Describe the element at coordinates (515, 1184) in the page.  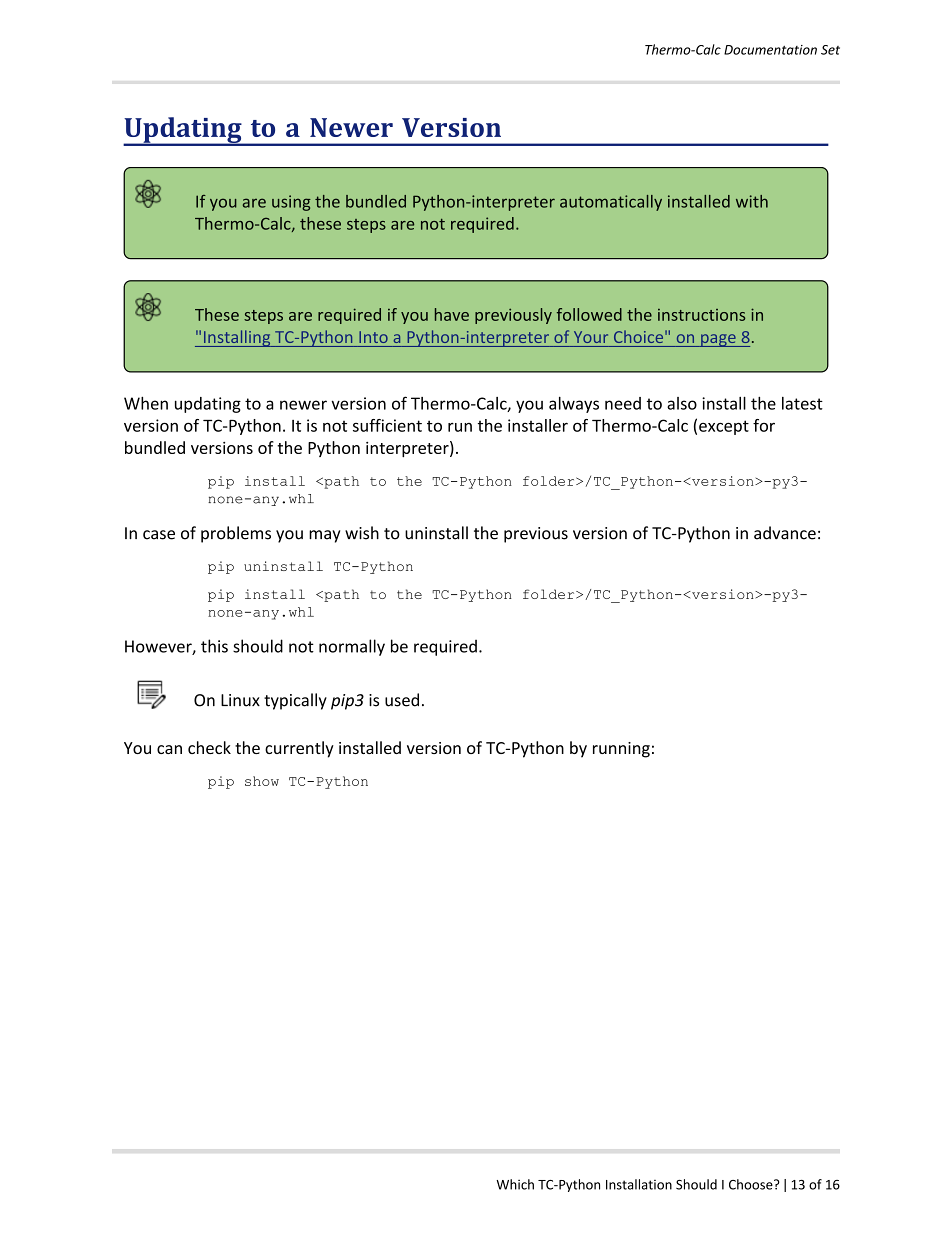
I see `Which` at that location.
